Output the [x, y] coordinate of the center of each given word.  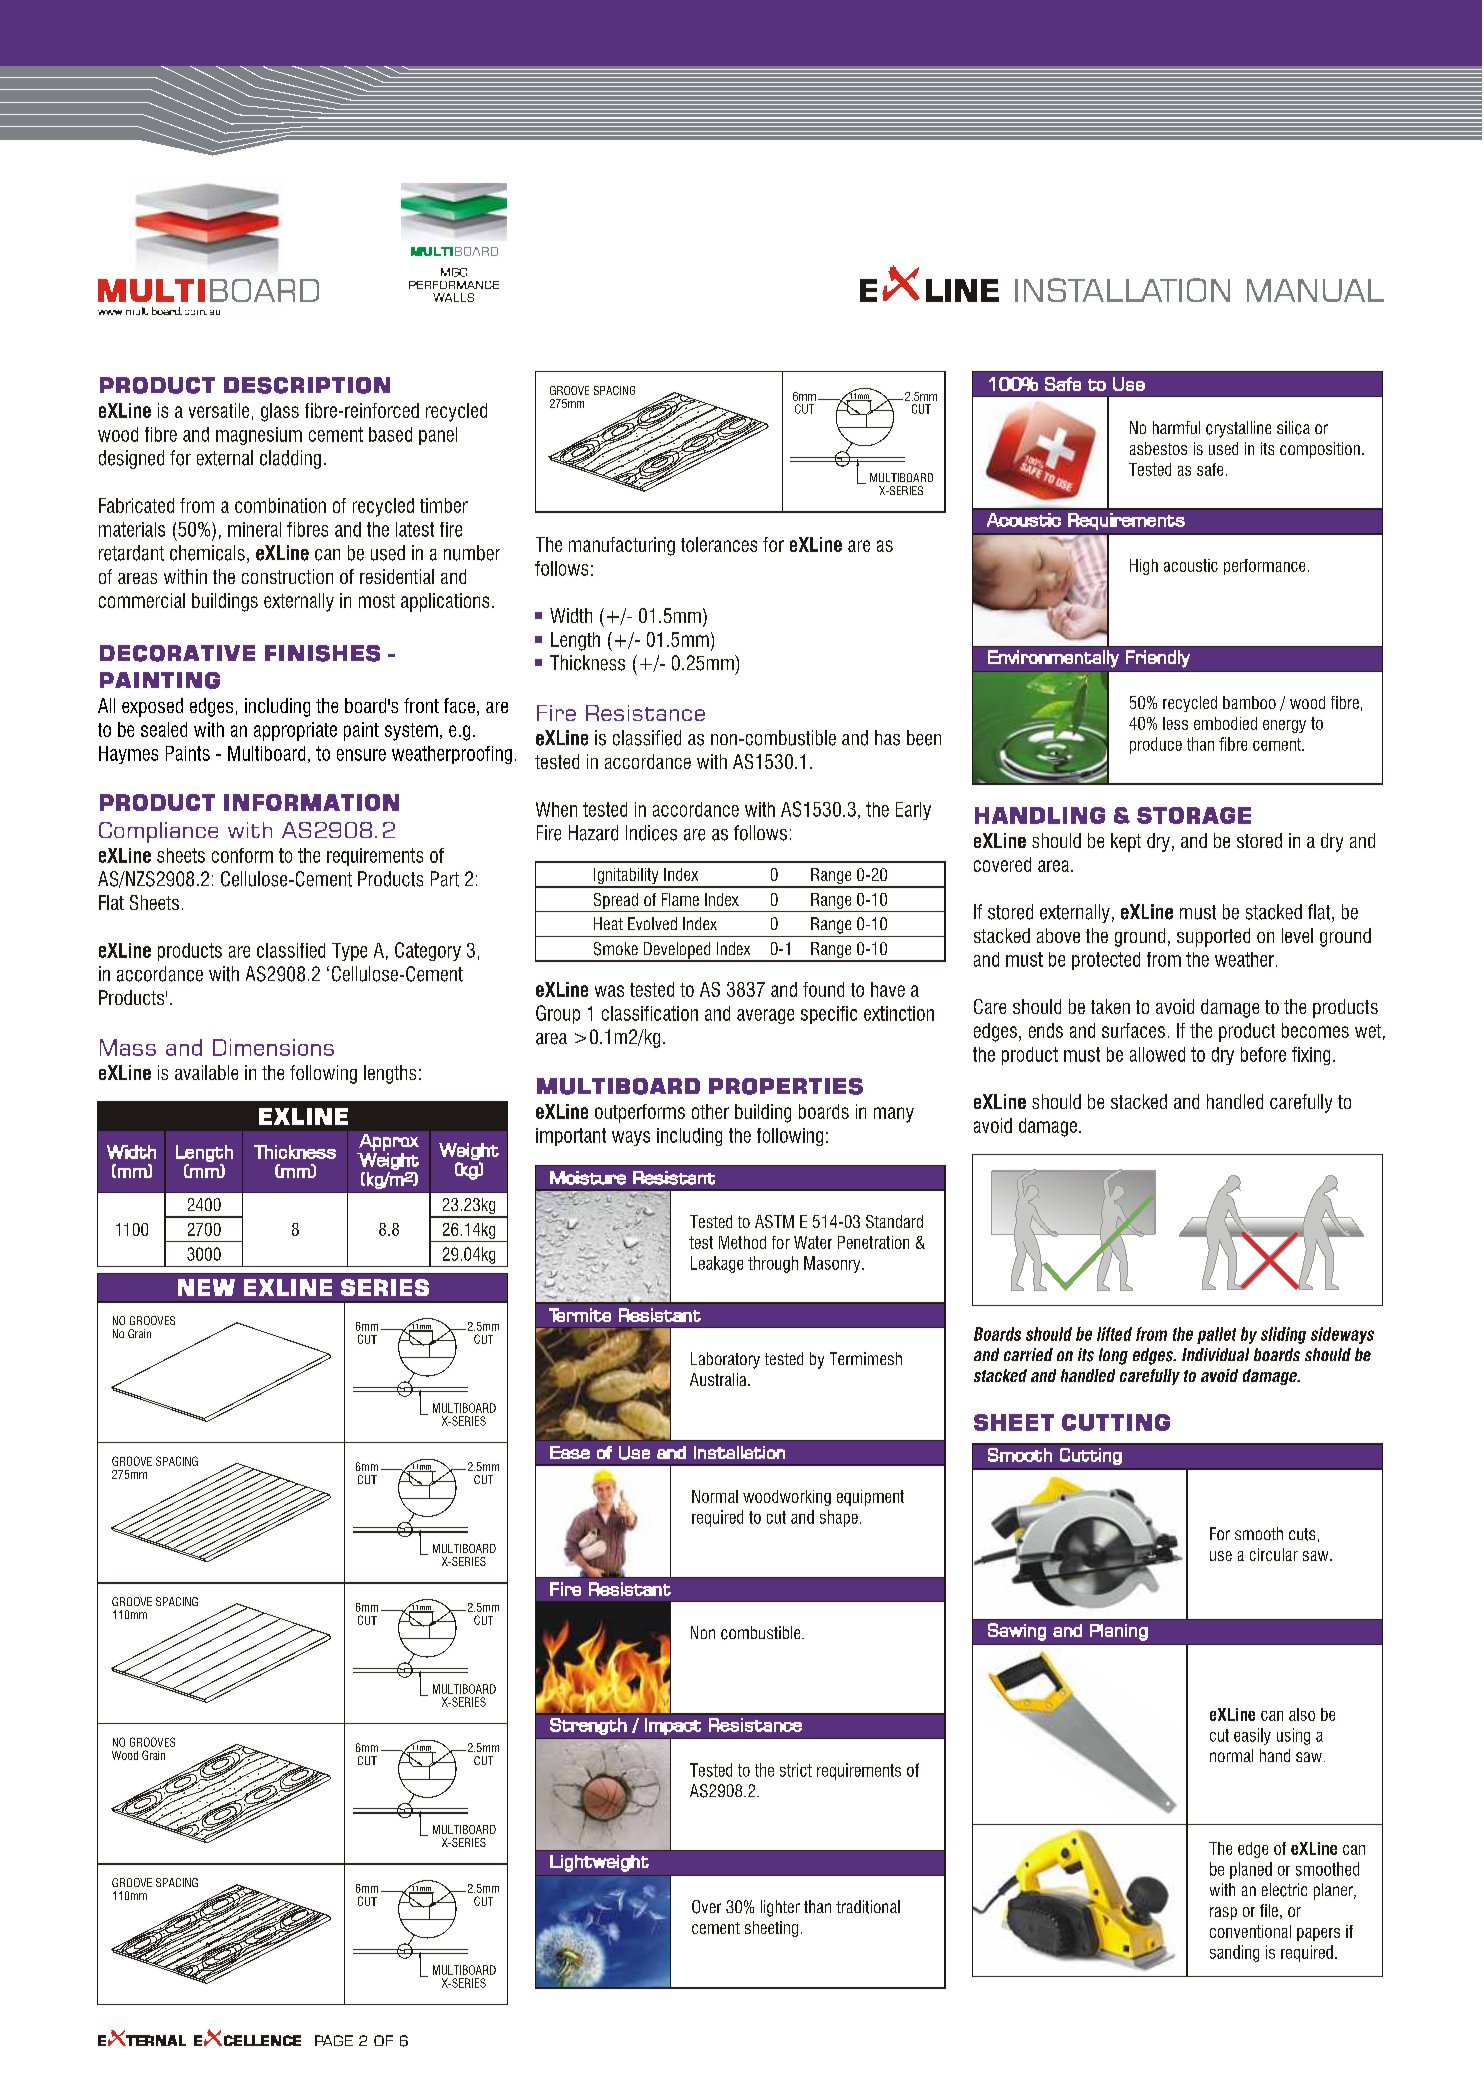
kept [1126, 842]
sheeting [771, 1929]
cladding [290, 459]
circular [1274, 1554]
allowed [1157, 1054]
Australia [719, 1379]
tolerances [719, 544]
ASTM [774, 1221]
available [206, 1072]
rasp [1223, 1913]
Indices [651, 833]
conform [242, 855]
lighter [780, 1908]
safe [1210, 469]
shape [839, 1518]
